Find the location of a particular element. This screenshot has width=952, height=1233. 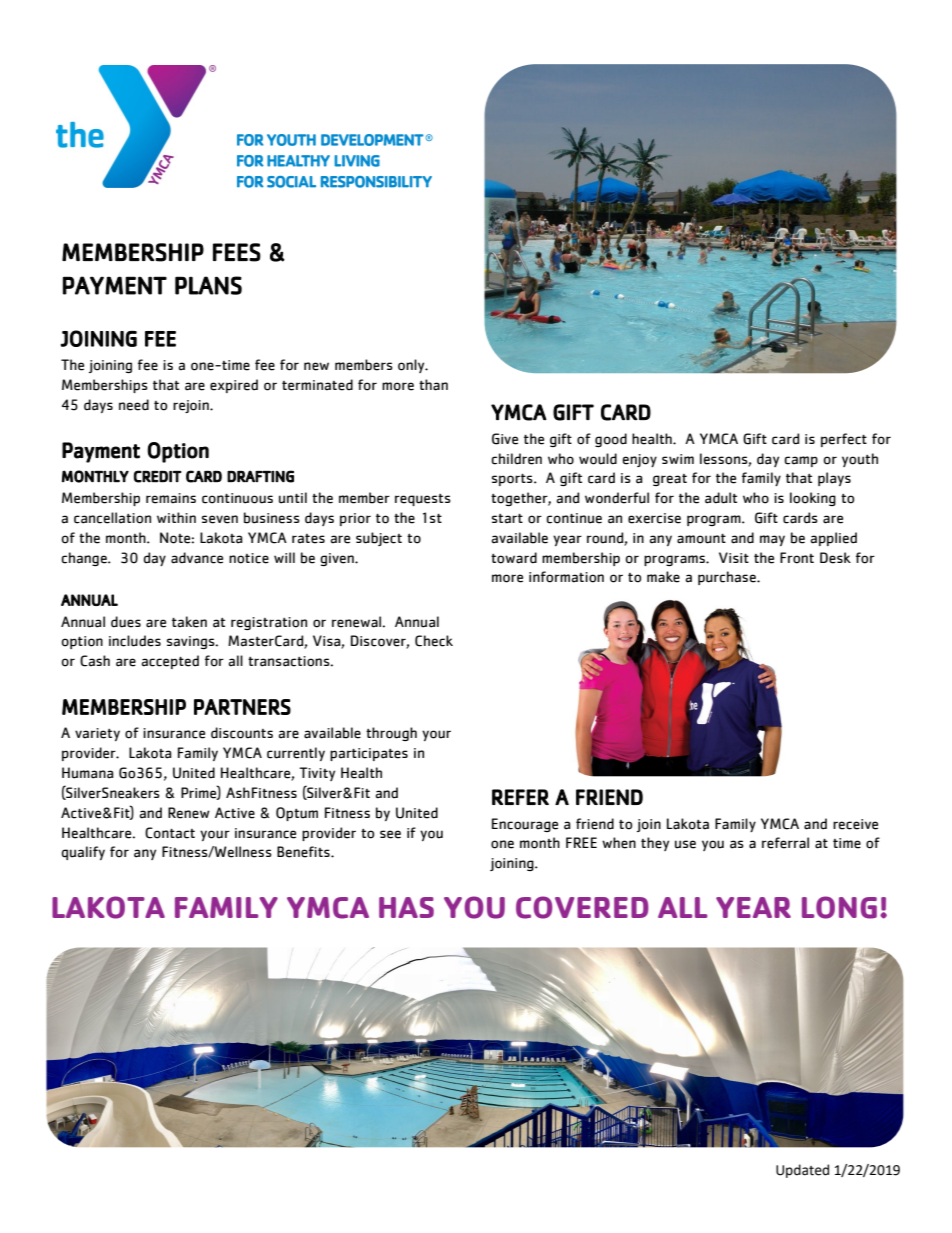

through is located at coordinates (391, 734).
